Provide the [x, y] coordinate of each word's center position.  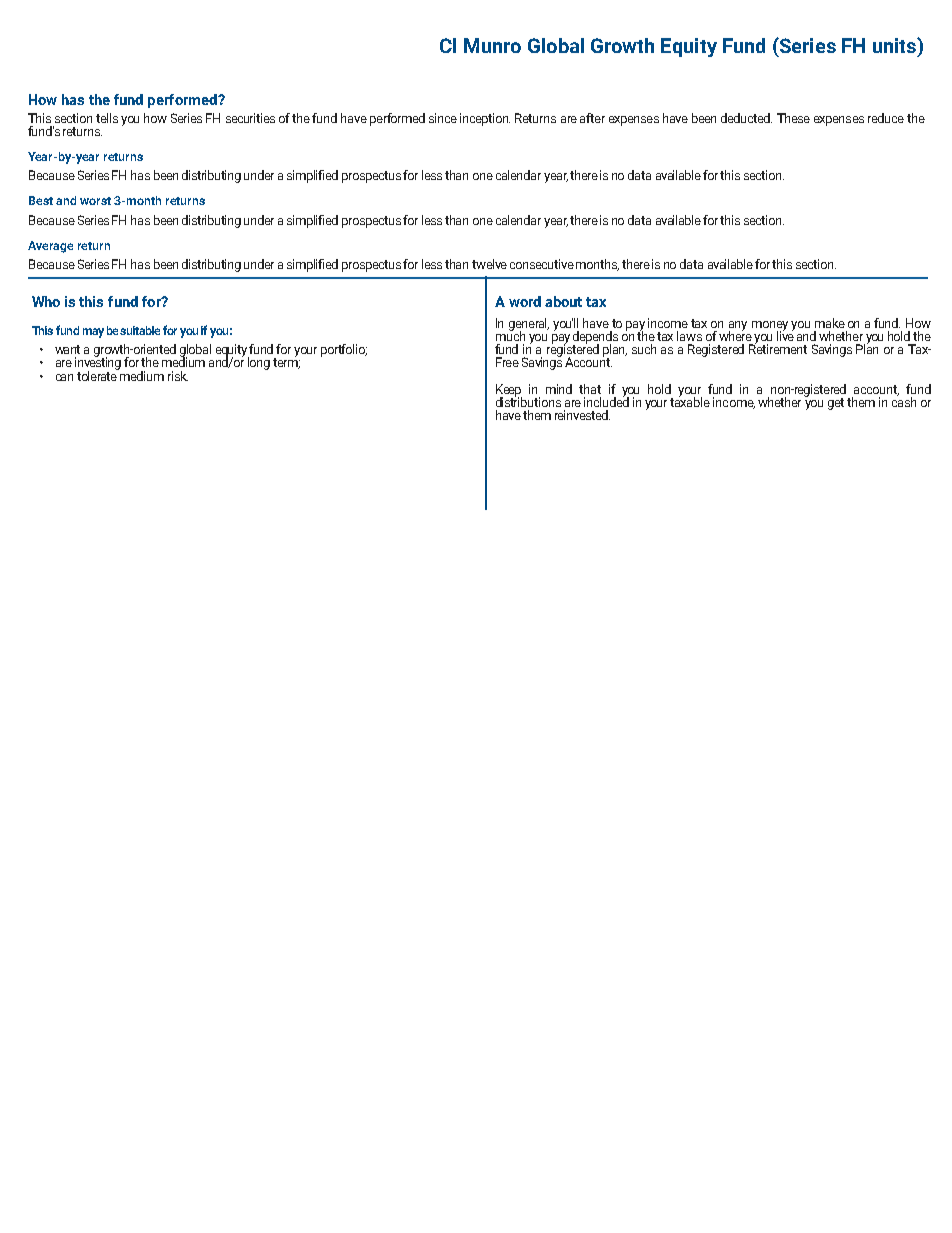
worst [95, 201]
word [525, 301]
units [895, 45]
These [793, 118]
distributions [528, 401]
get [836, 404]
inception [485, 119]
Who [46, 301]
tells [107, 118]
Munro [492, 45]
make [830, 323]
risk [178, 376]
